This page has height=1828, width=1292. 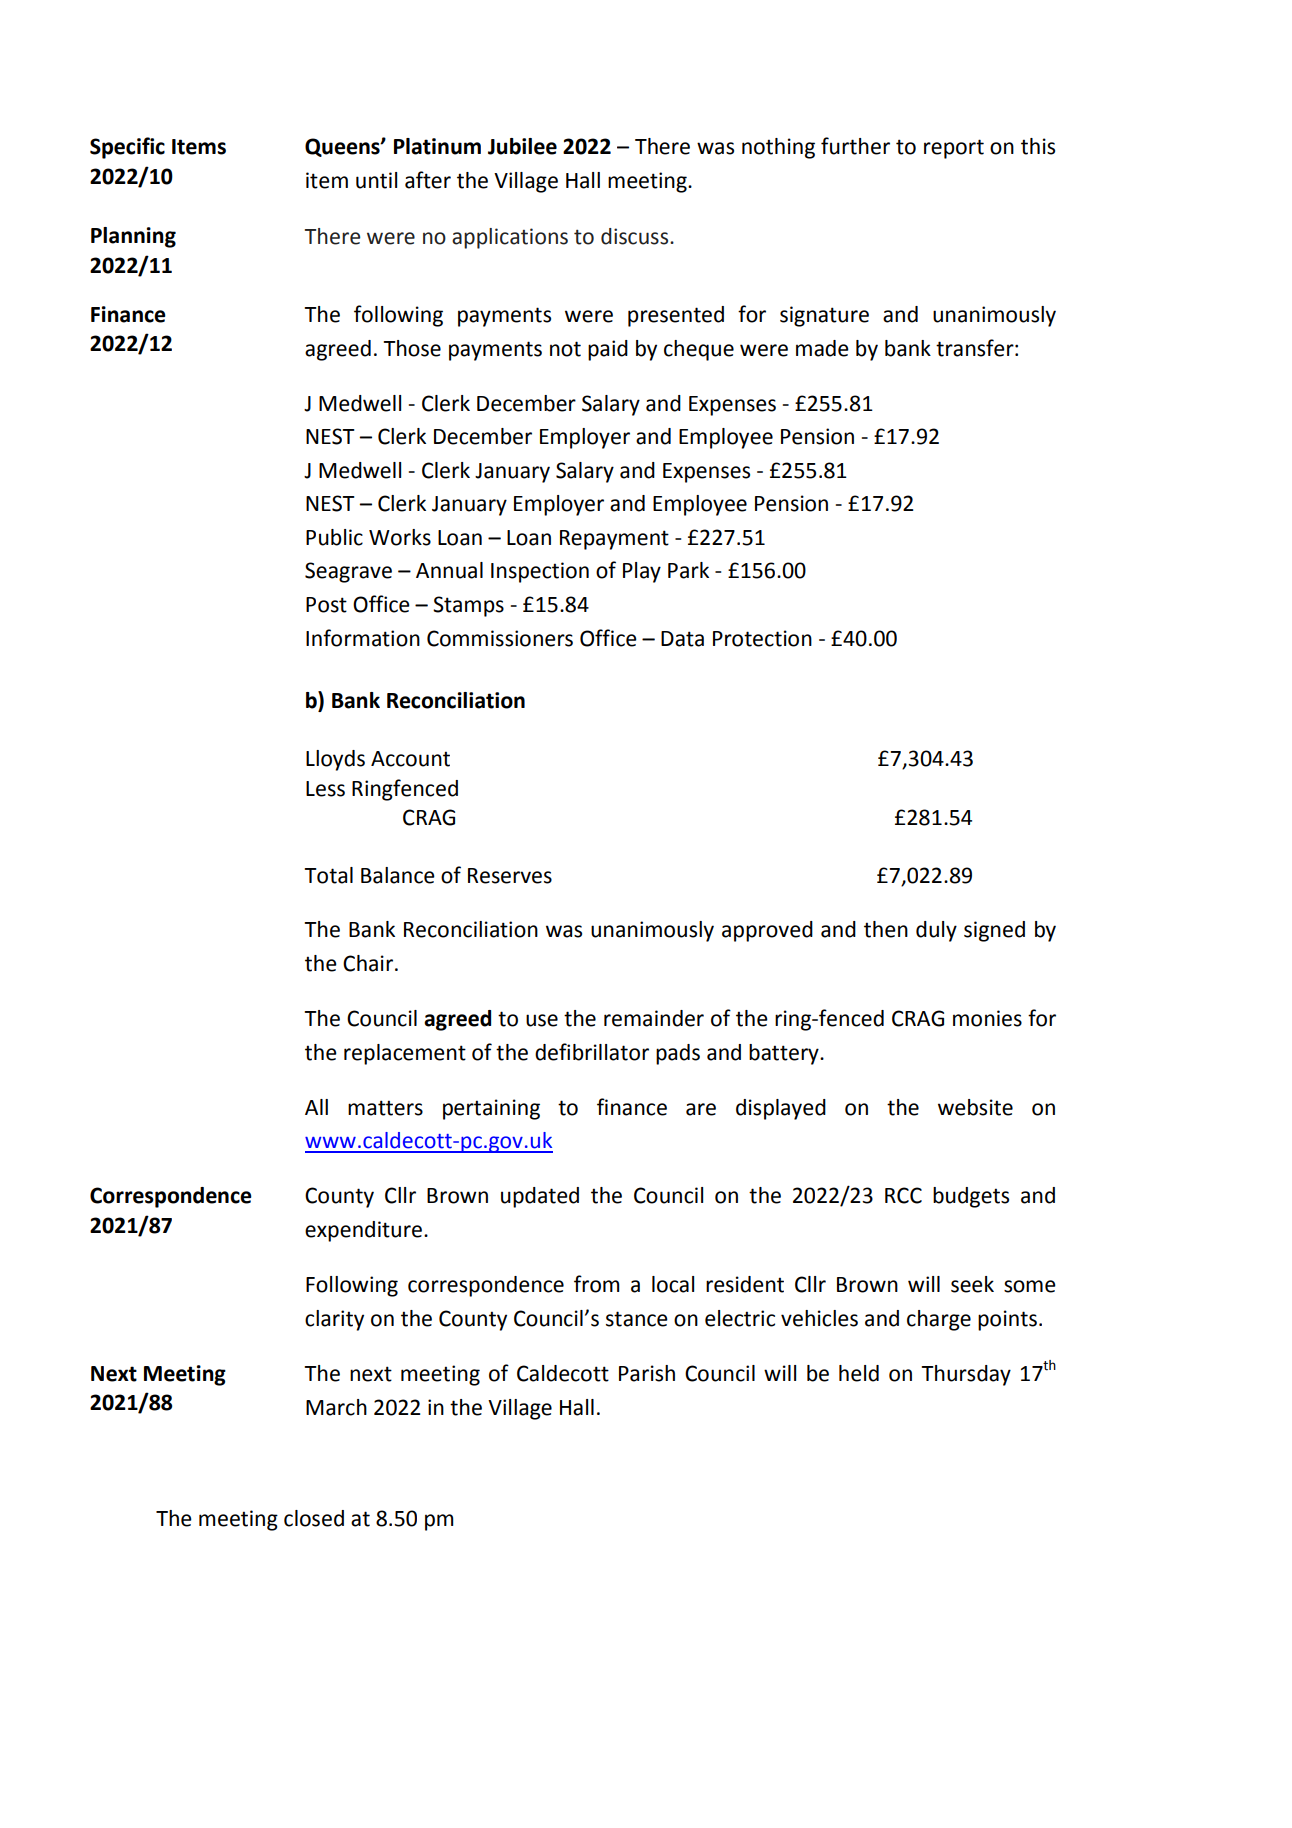 I want to click on report, so click(x=954, y=149).
